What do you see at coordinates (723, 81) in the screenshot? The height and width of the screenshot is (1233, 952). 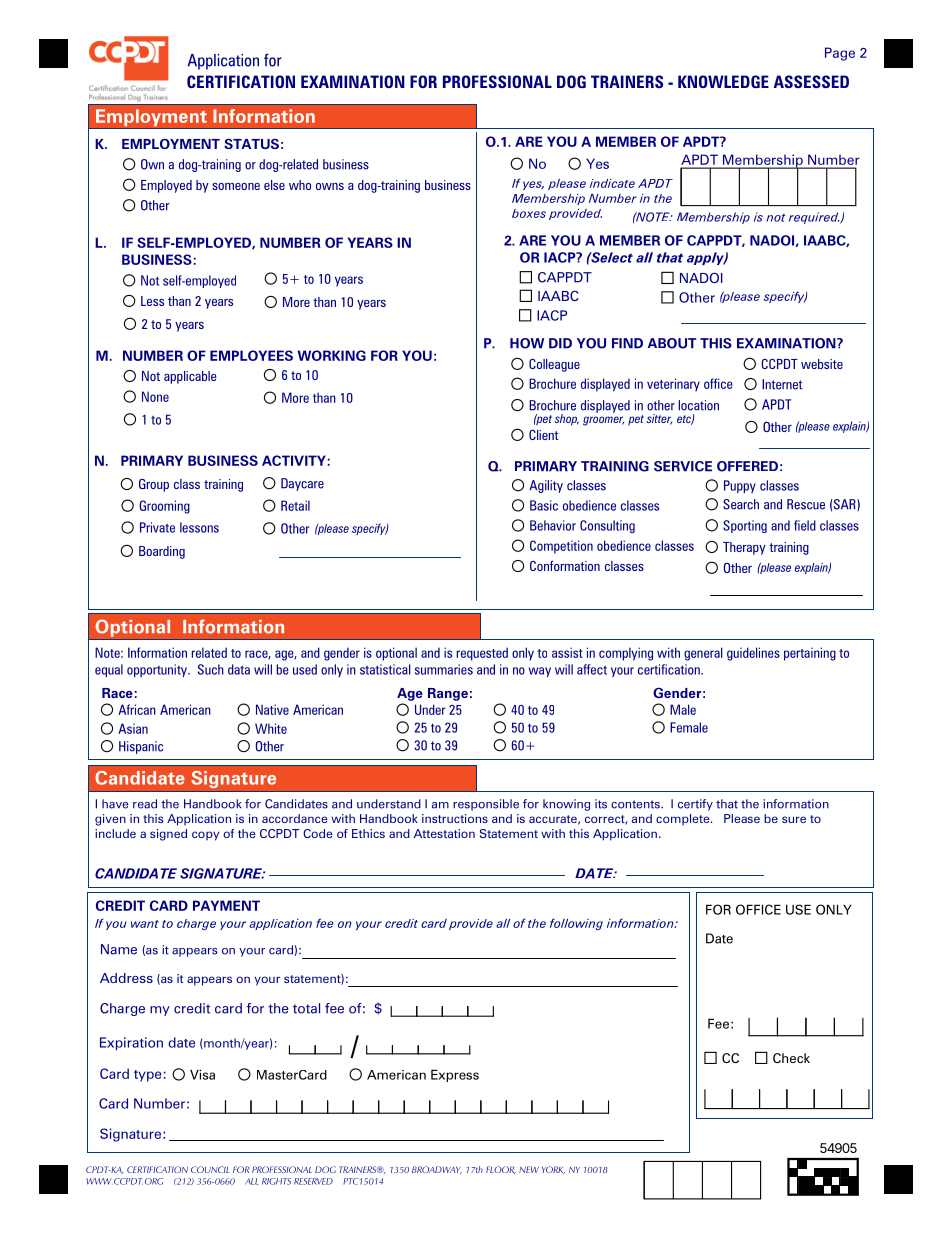 I see `KNOWLEDGE` at bounding box center [723, 81].
